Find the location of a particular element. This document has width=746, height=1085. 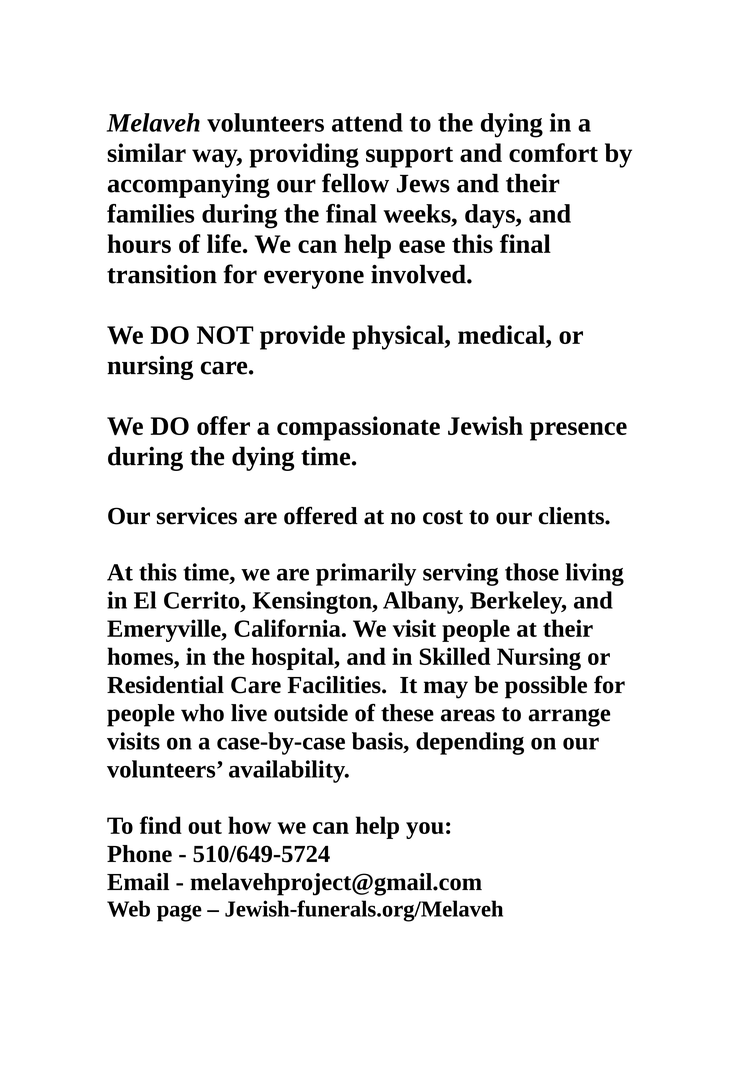

similar is located at coordinates (146, 152).
